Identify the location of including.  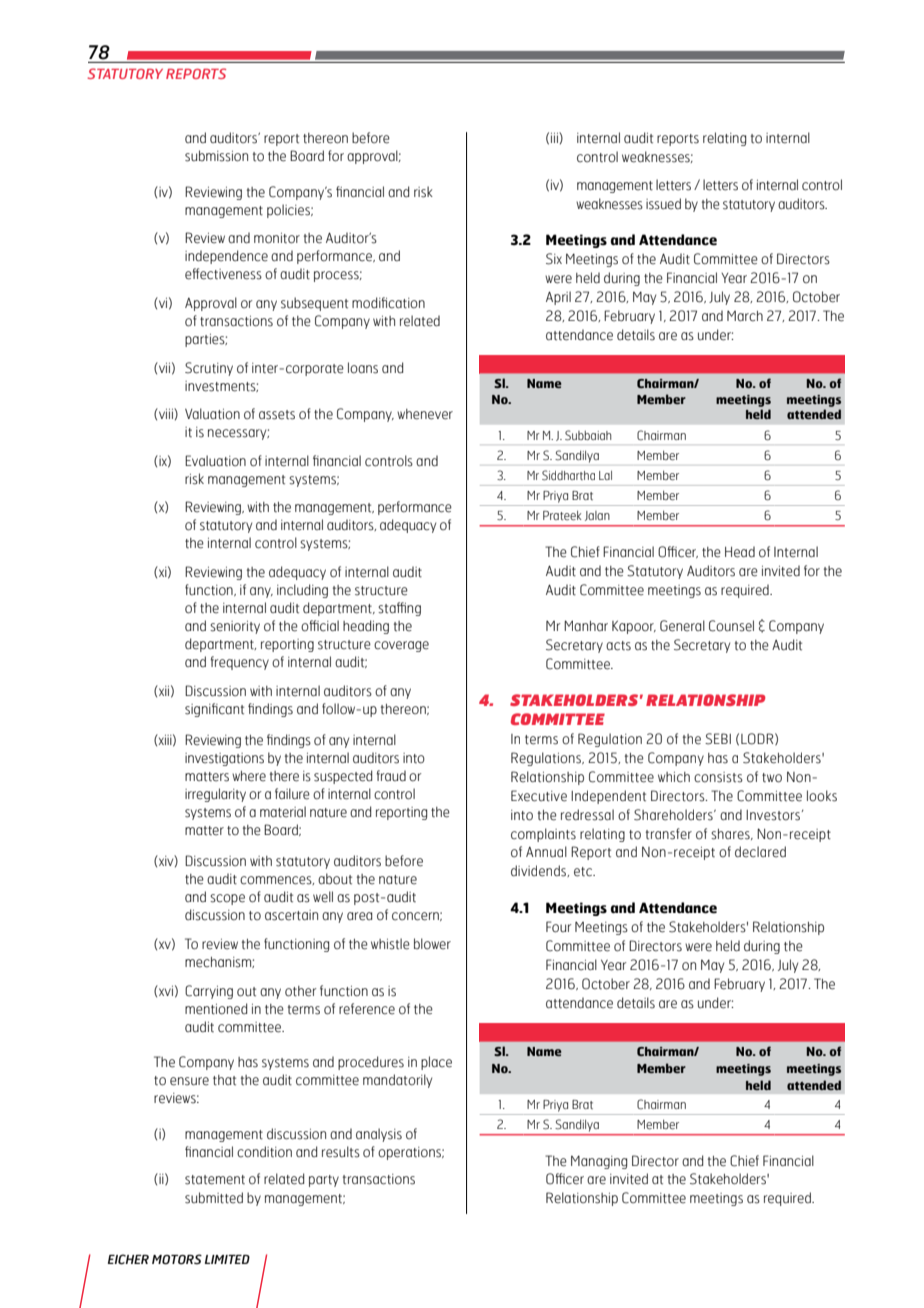
(302, 591).
